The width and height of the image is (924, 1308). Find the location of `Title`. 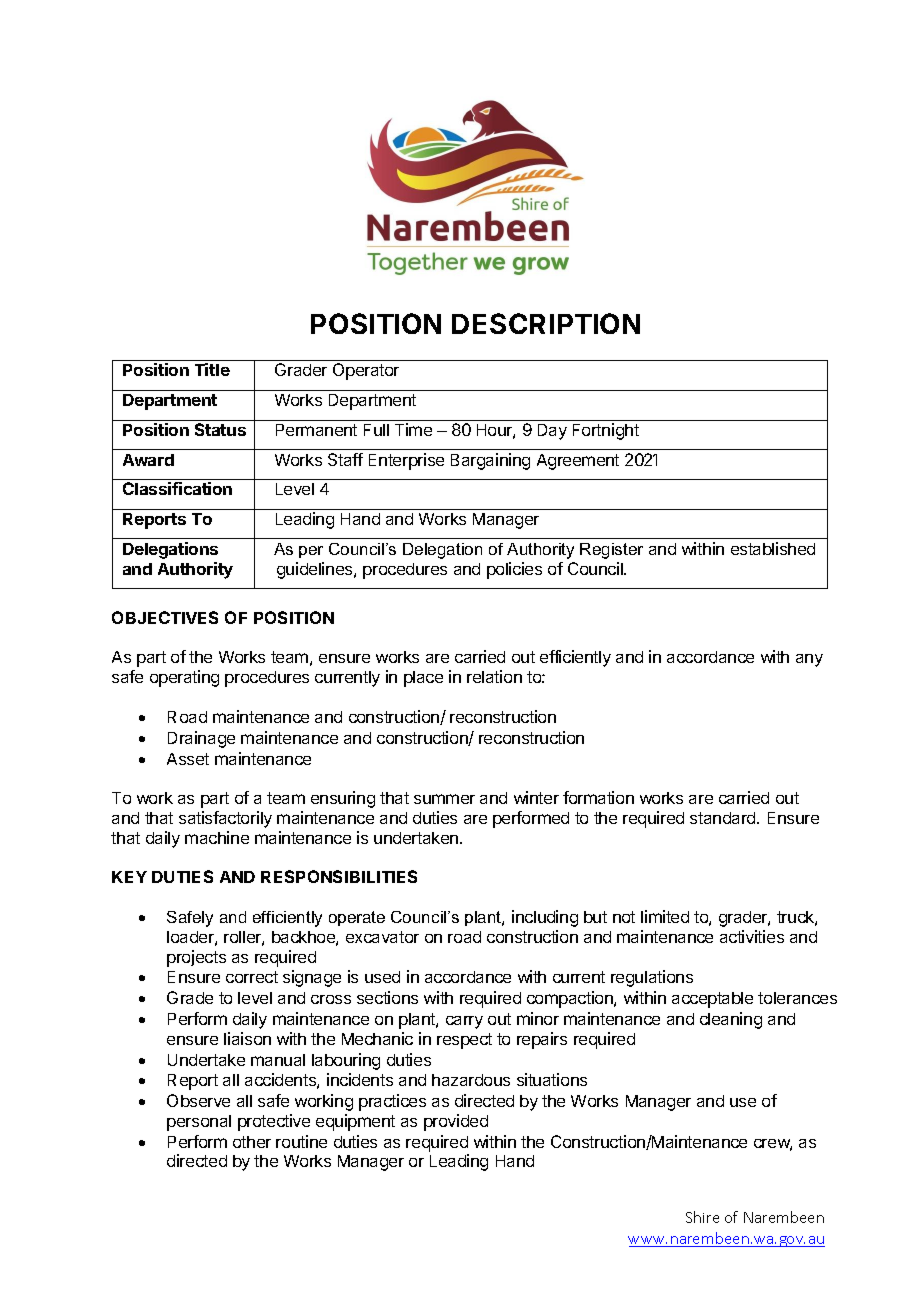

Title is located at coordinates (212, 369).
